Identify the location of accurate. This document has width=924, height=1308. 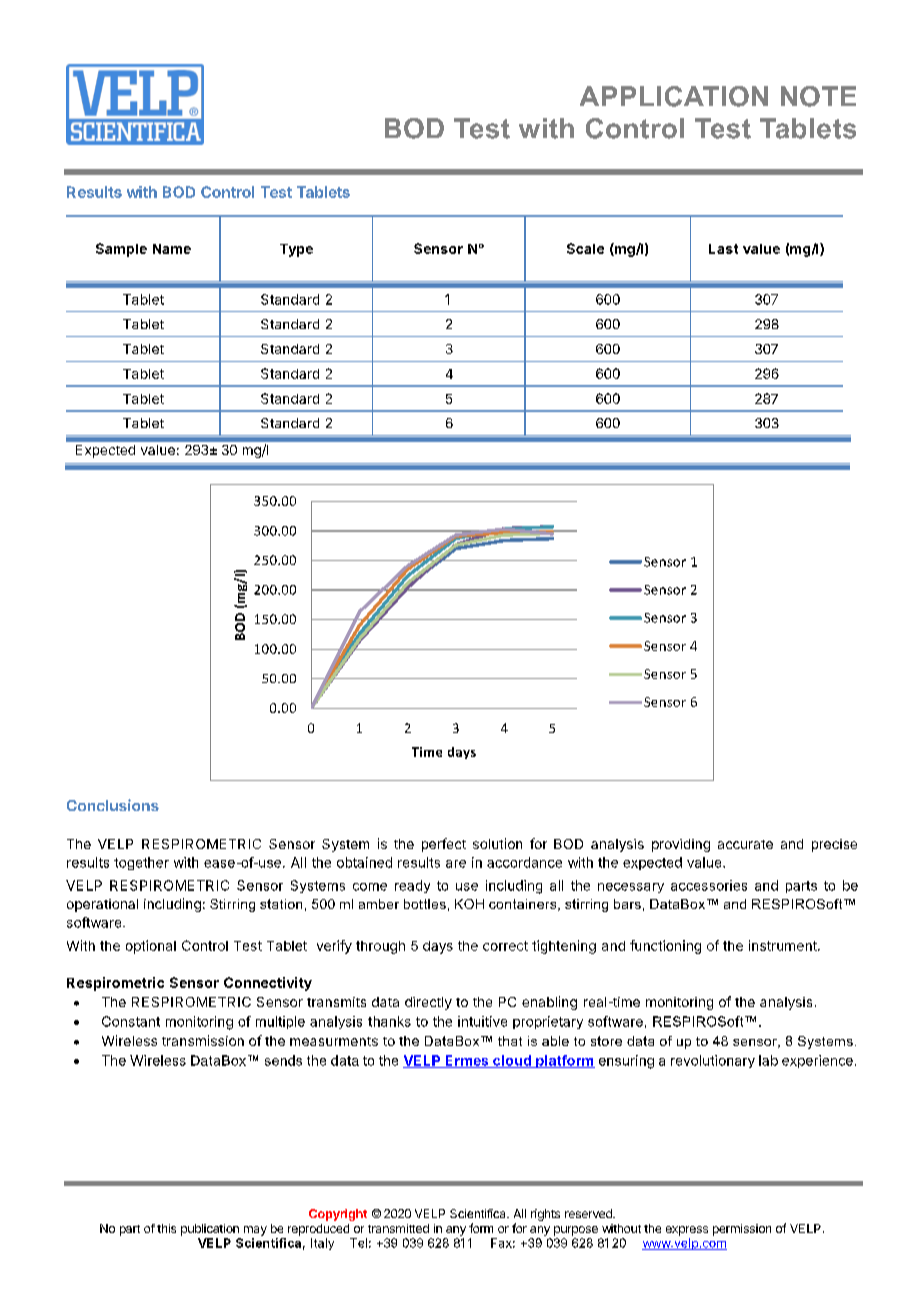
(745, 844).
